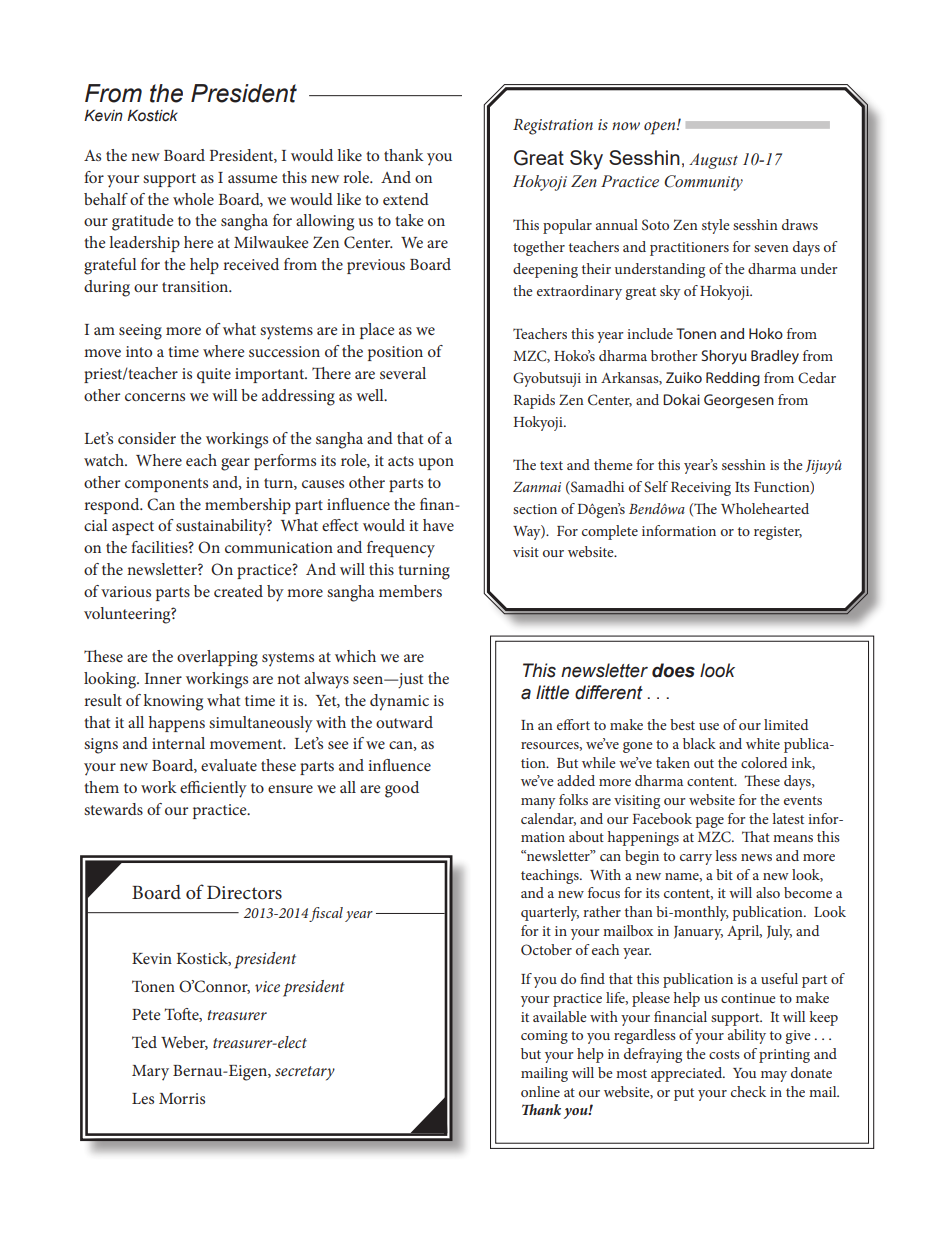 The height and width of the document is (1233, 952). I want to click on colored, so click(764, 762).
